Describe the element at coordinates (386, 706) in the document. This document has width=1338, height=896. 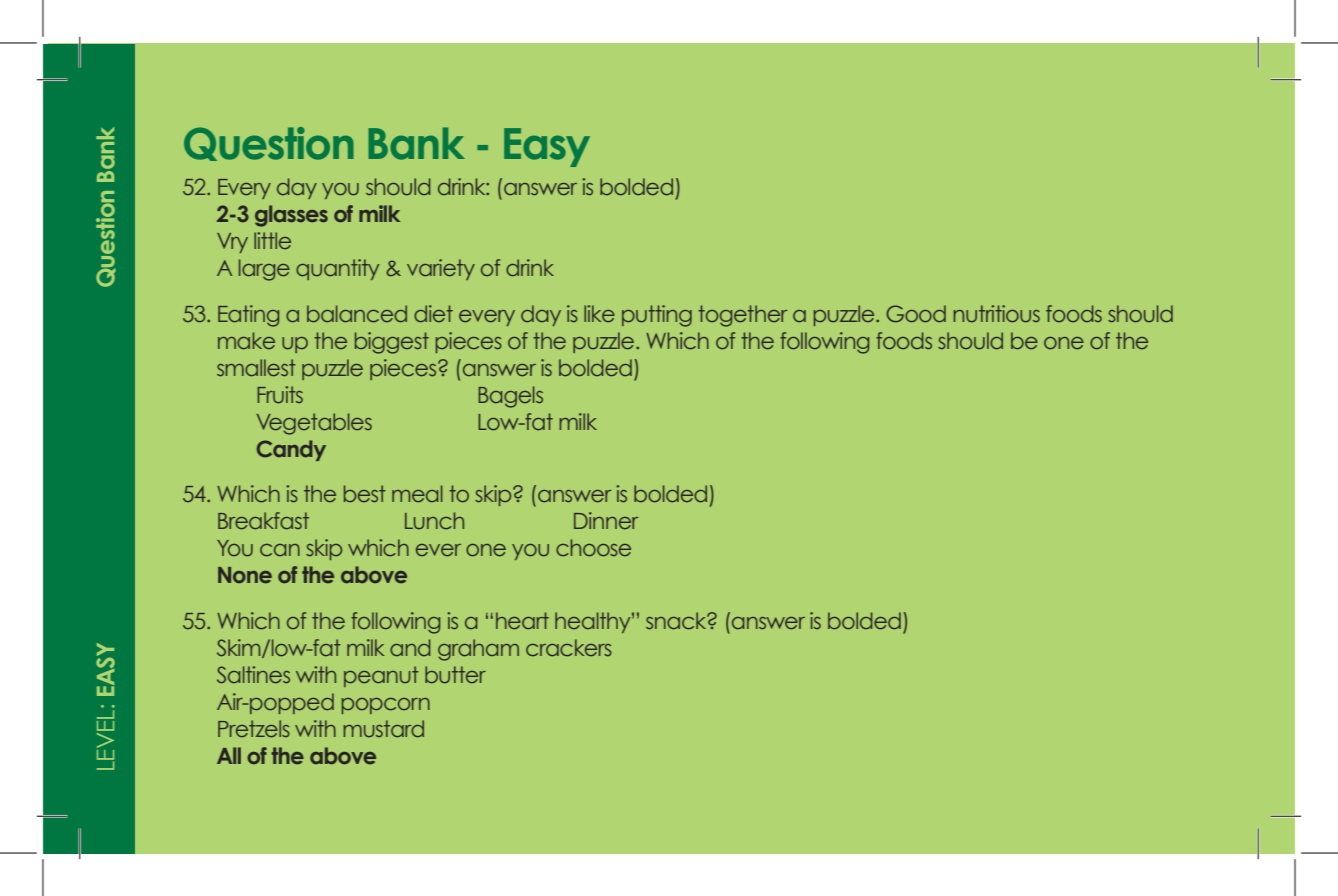
I see `popcorn` at that location.
